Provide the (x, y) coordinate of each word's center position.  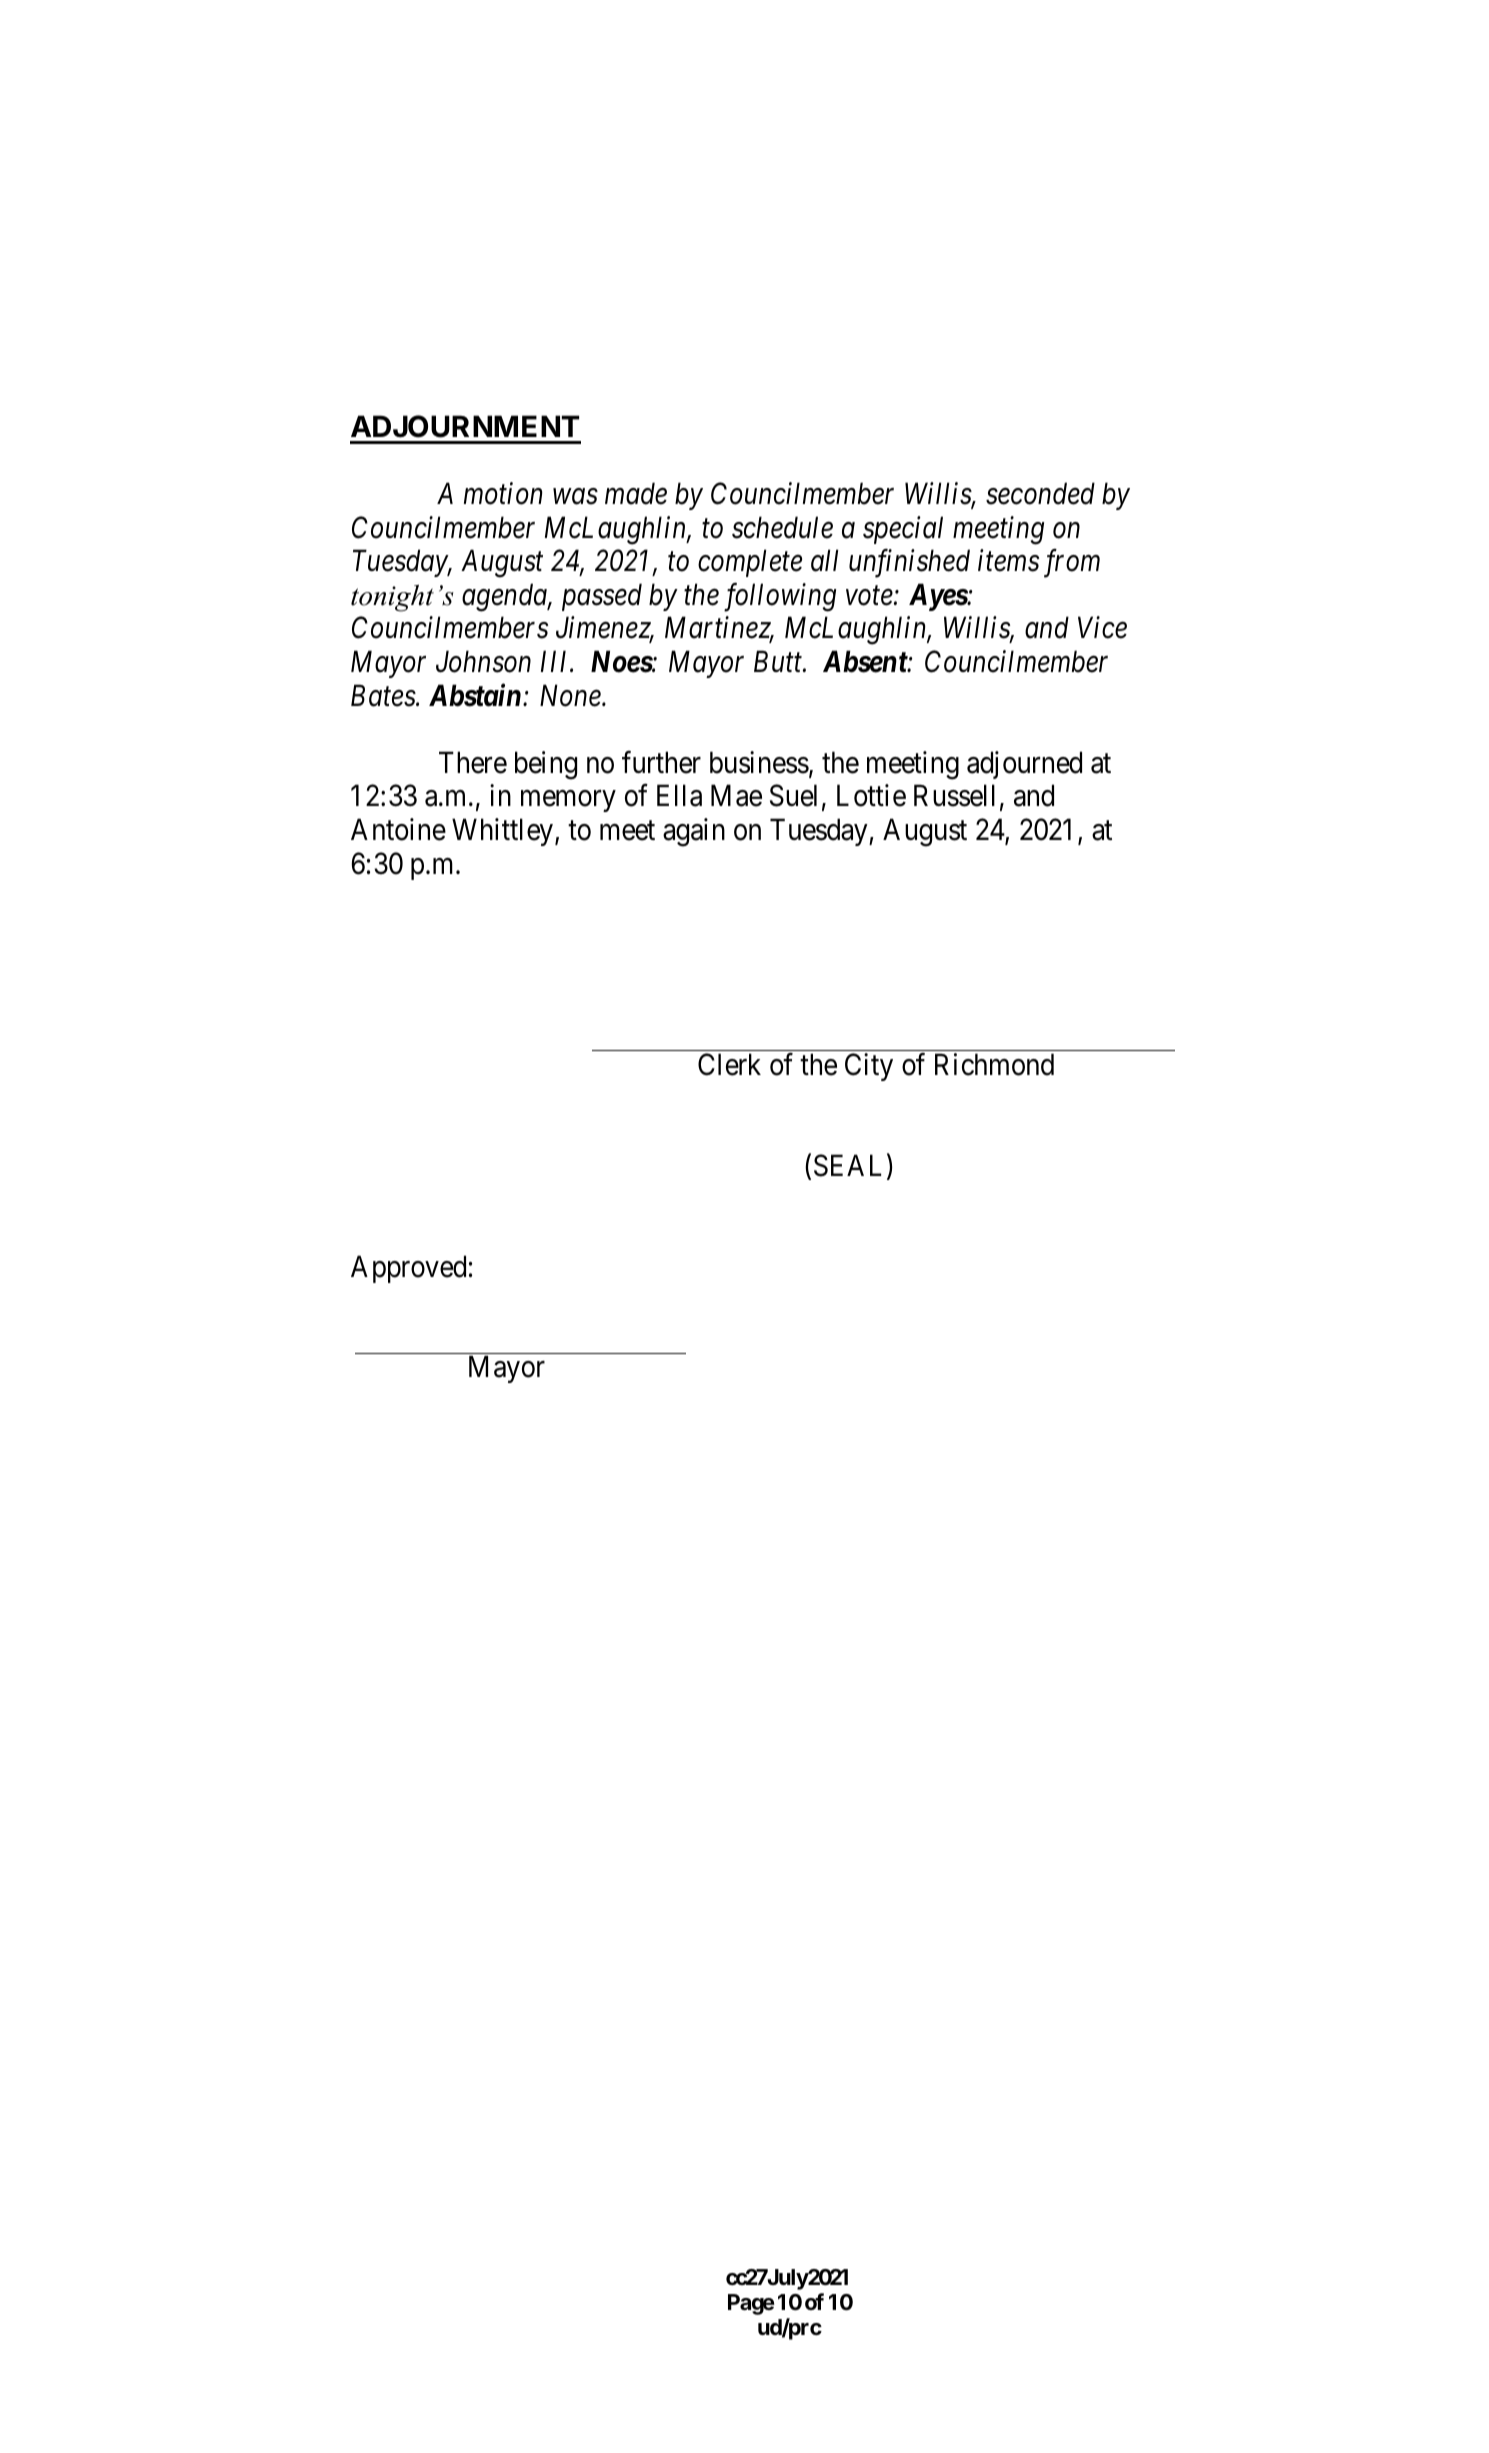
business (759, 762)
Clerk (729, 1064)
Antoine (398, 829)
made (636, 493)
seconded (1040, 493)
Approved (408, 1269)
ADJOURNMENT (465, 426)
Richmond (994, 1064)
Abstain (475, 695)
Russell (954, 796)
